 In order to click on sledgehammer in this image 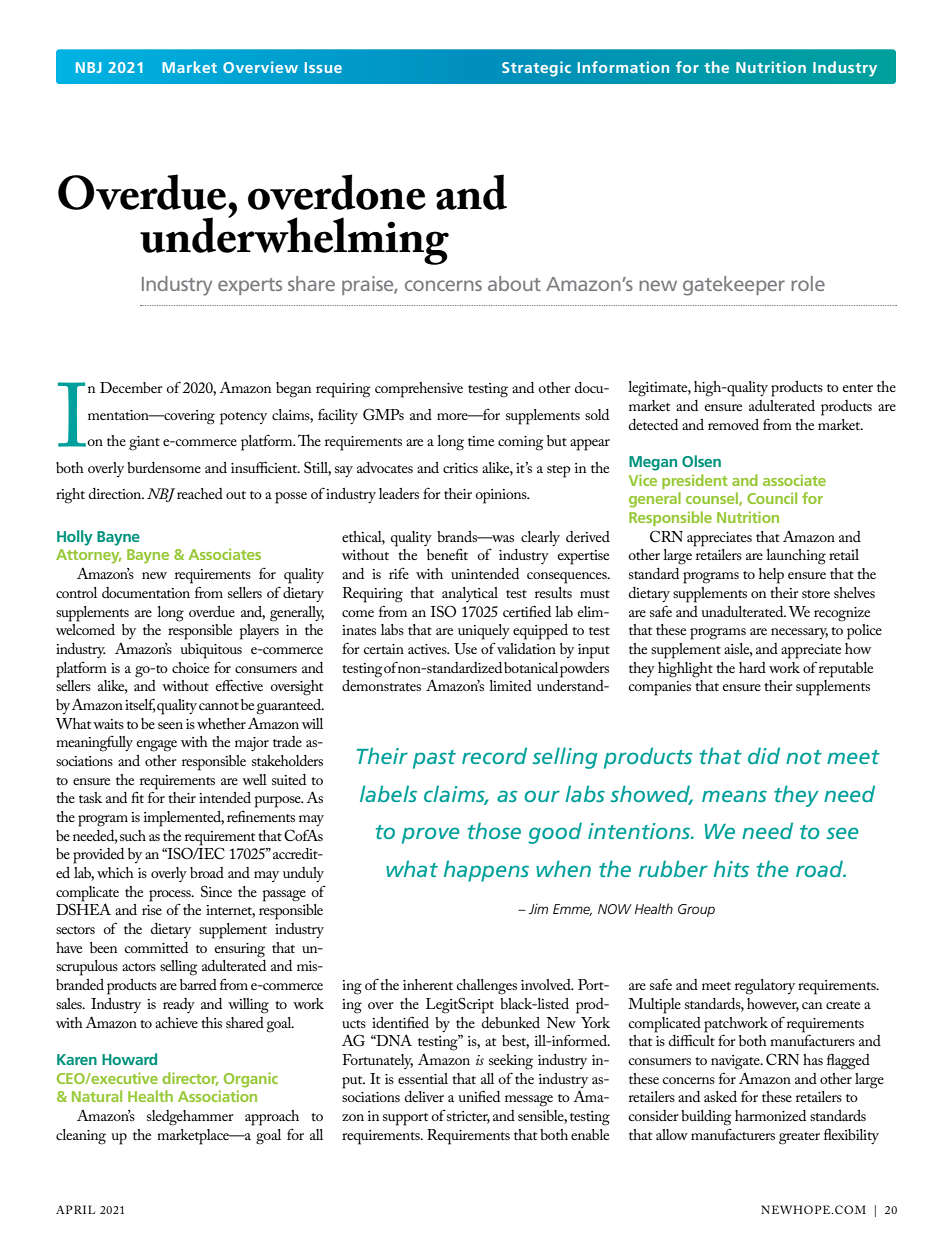, I will do `click(190, 1118)`.
